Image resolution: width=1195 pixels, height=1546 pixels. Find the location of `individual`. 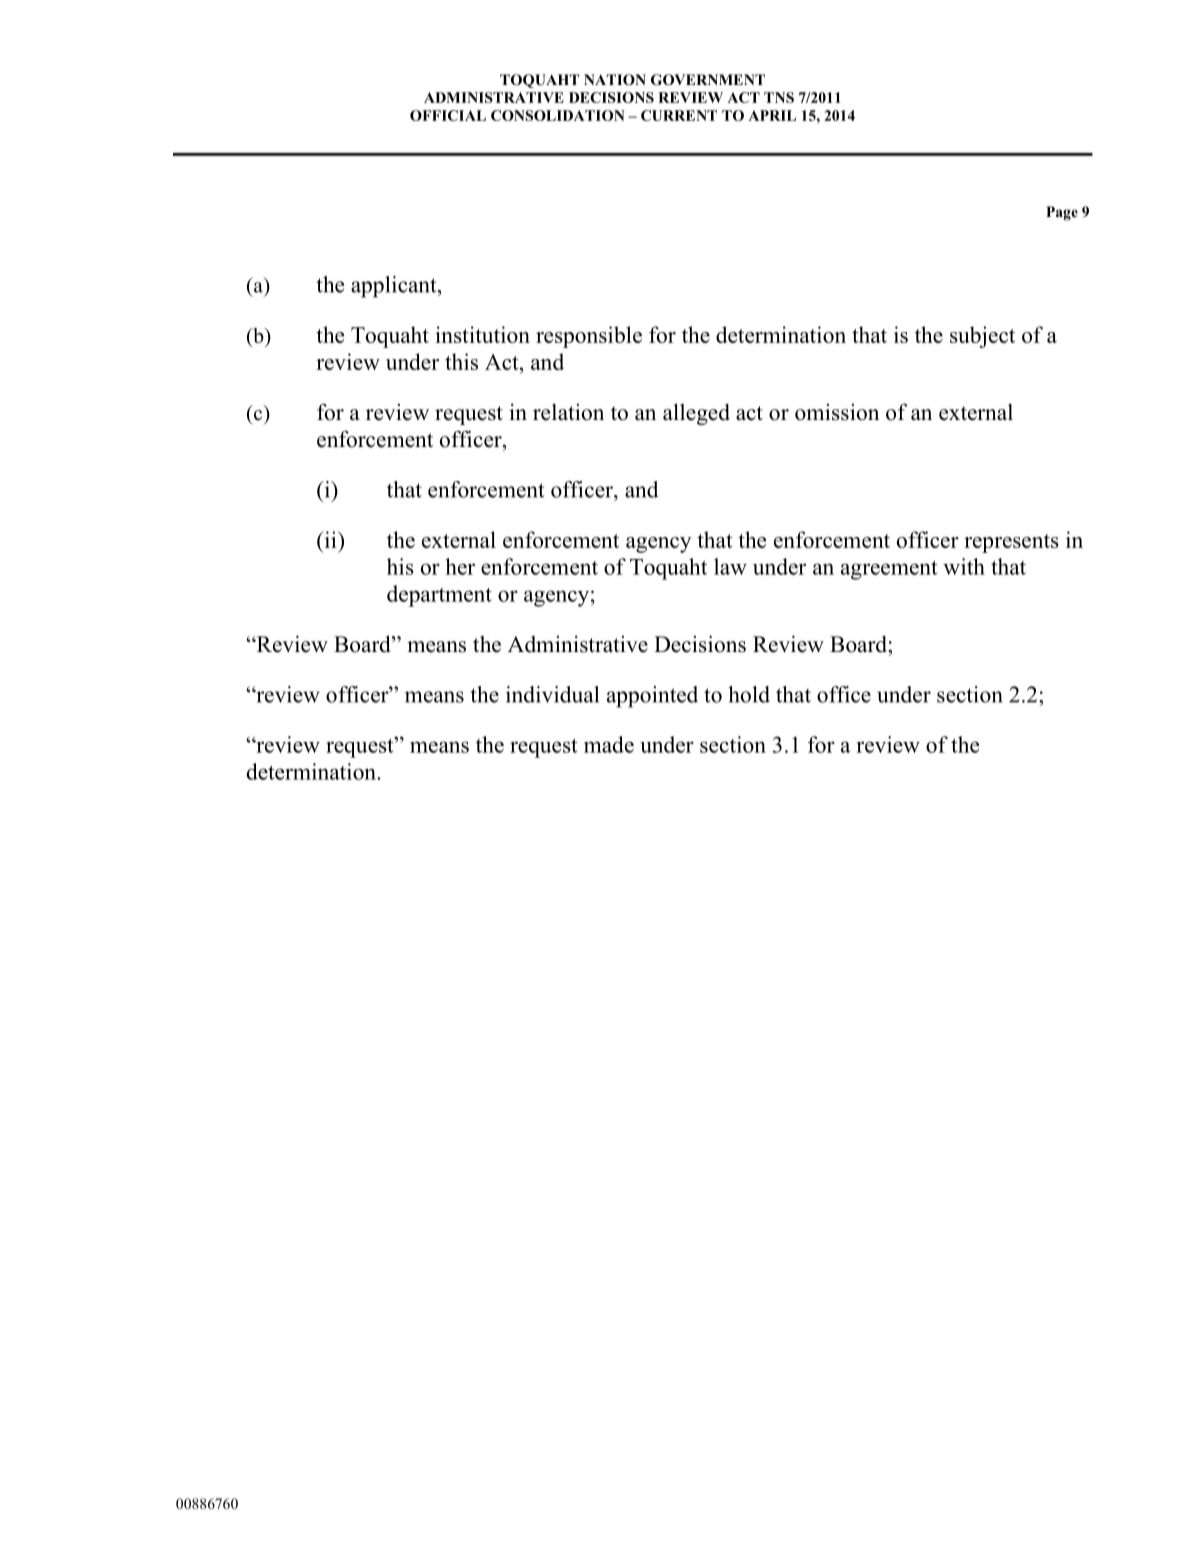

individual is located at coordinates (552, 694).
